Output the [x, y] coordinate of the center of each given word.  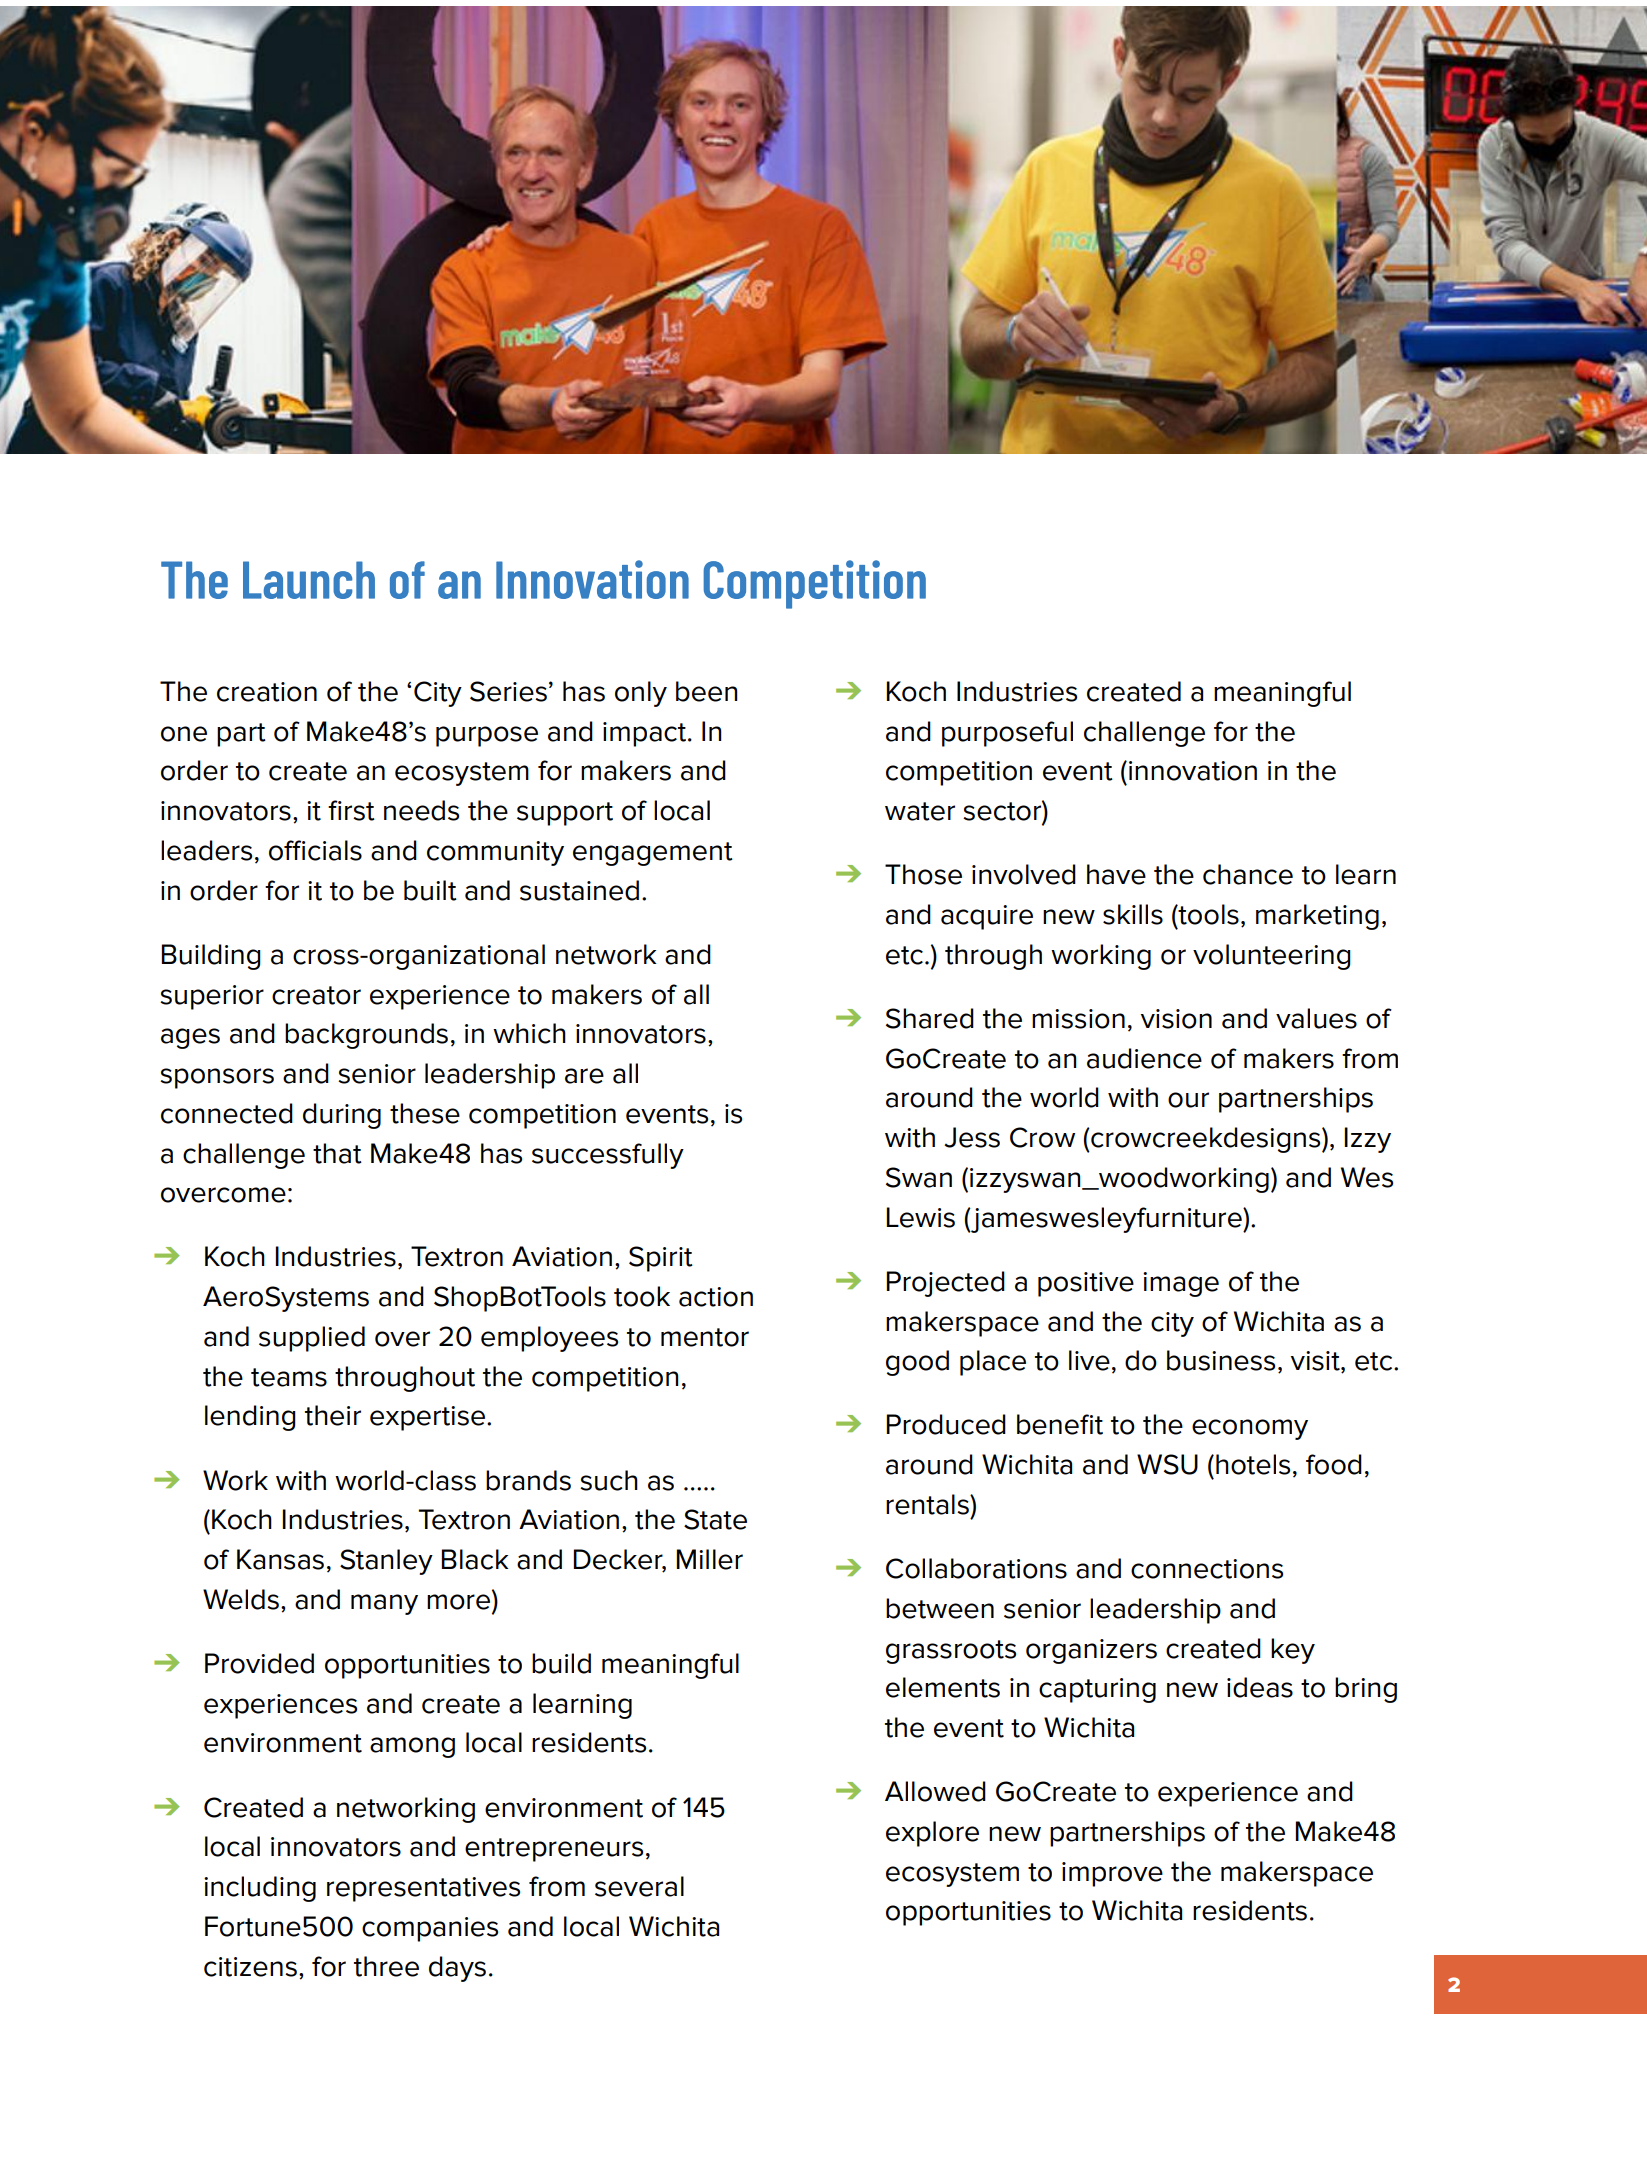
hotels [1253, 1464]
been [707, 691]
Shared [930, 1018]
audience [1144, 1058]
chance [1248, 874]
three [386, 1966]
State [715, 1519]
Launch [309, 580]
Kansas [280, 1559]
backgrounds [366, 1036]
